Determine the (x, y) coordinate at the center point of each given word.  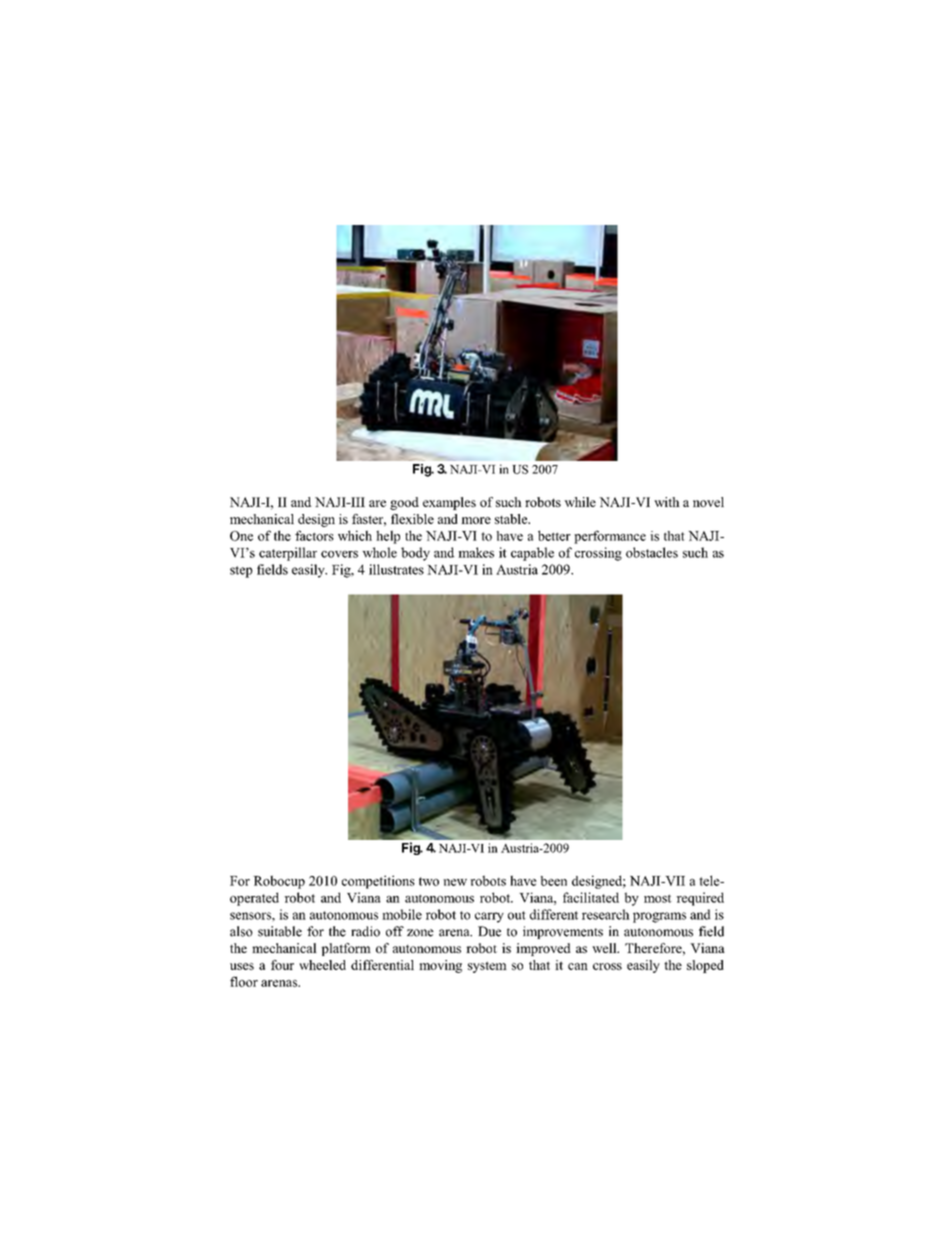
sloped (705, 966)
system (487, 967)
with (667, 502)
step (241, 572)
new (455, 882)
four (282, 965)
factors (314, 535)
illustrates (396, 569)
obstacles (652, 552)
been (554, 881)
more (476, 520)
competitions (378, 882)
